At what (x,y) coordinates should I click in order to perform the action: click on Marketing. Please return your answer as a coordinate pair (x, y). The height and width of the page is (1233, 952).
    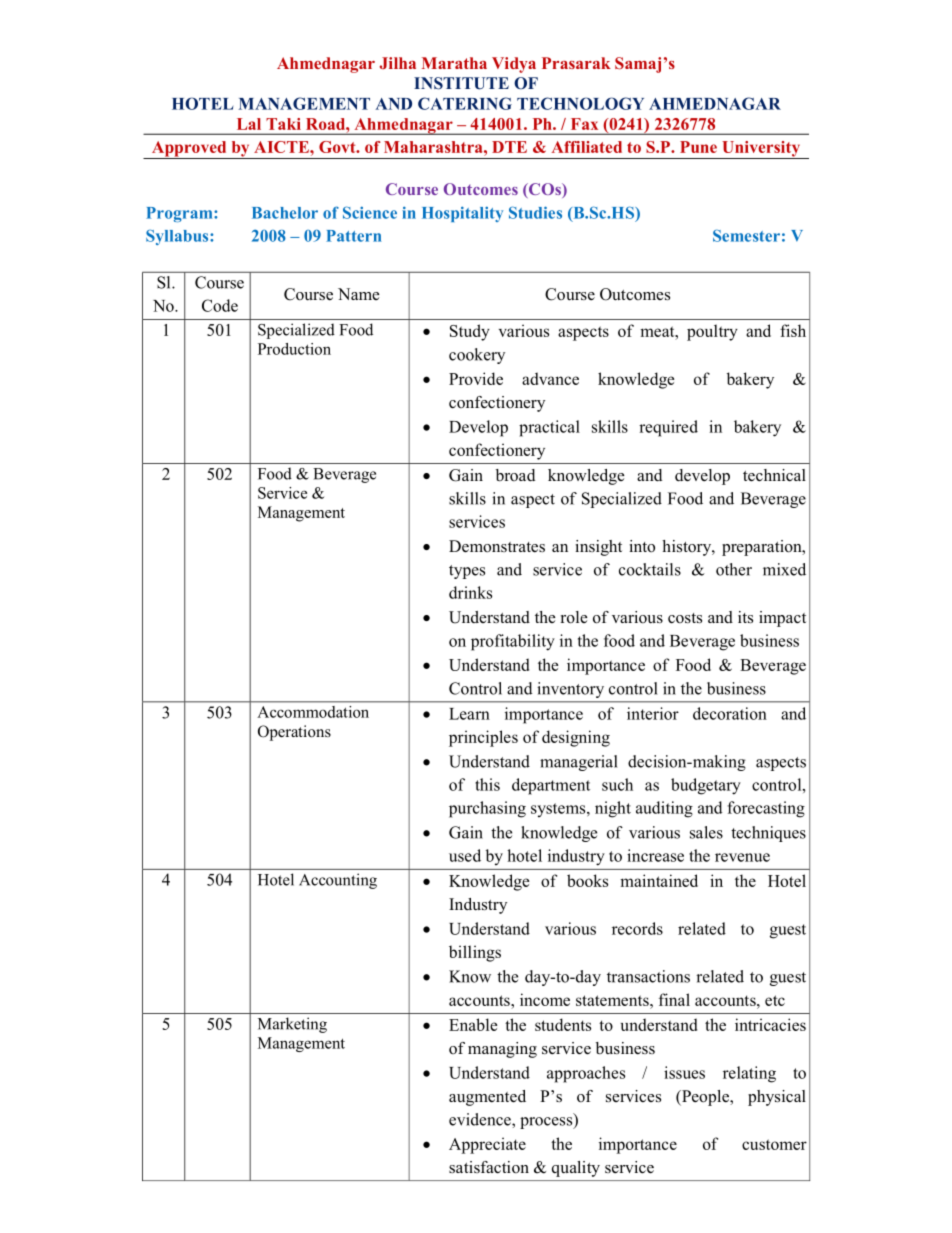
    Looking at the image, I should click on (292, 1025).
